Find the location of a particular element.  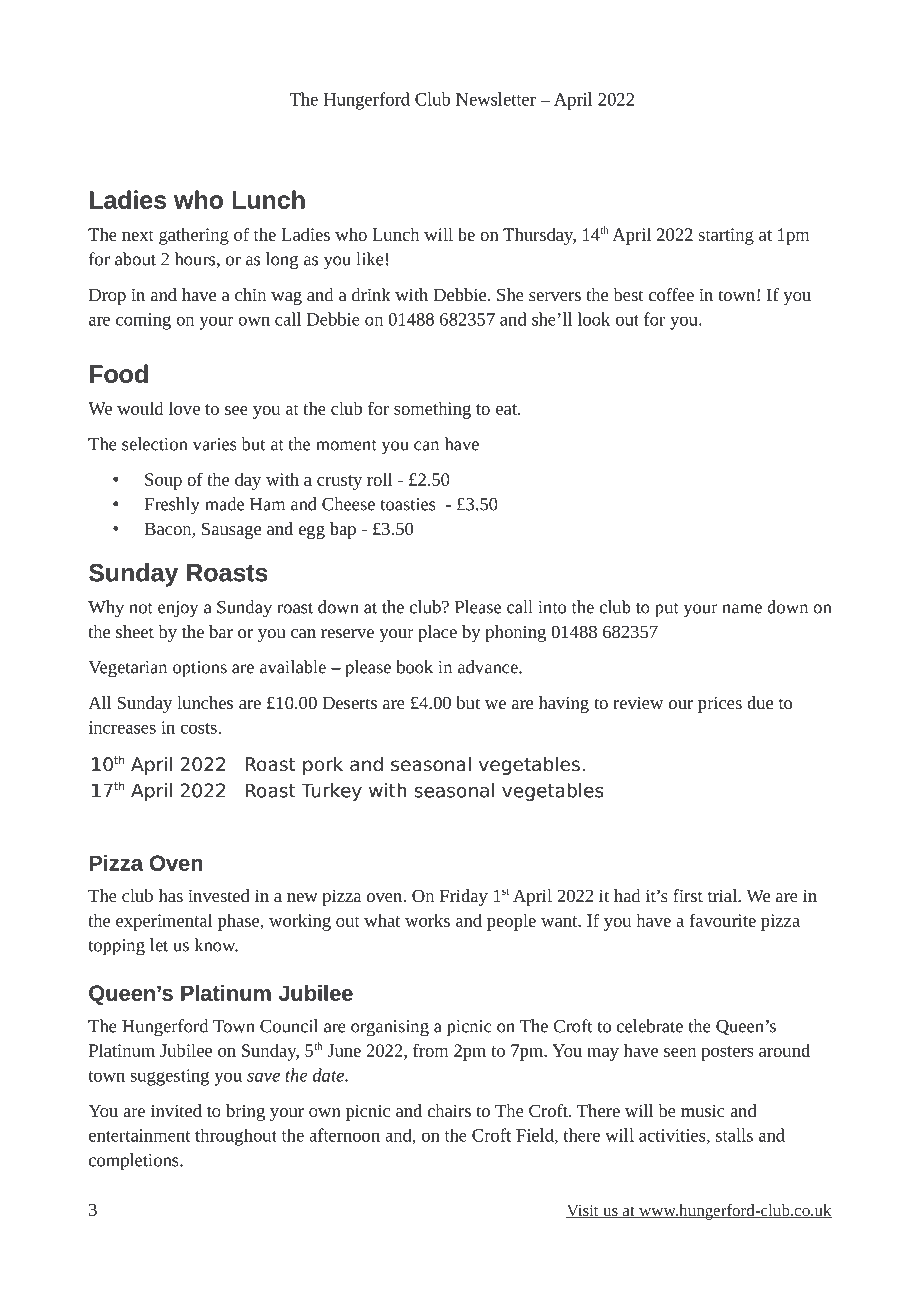

place is located at coordinates (437, 633).
